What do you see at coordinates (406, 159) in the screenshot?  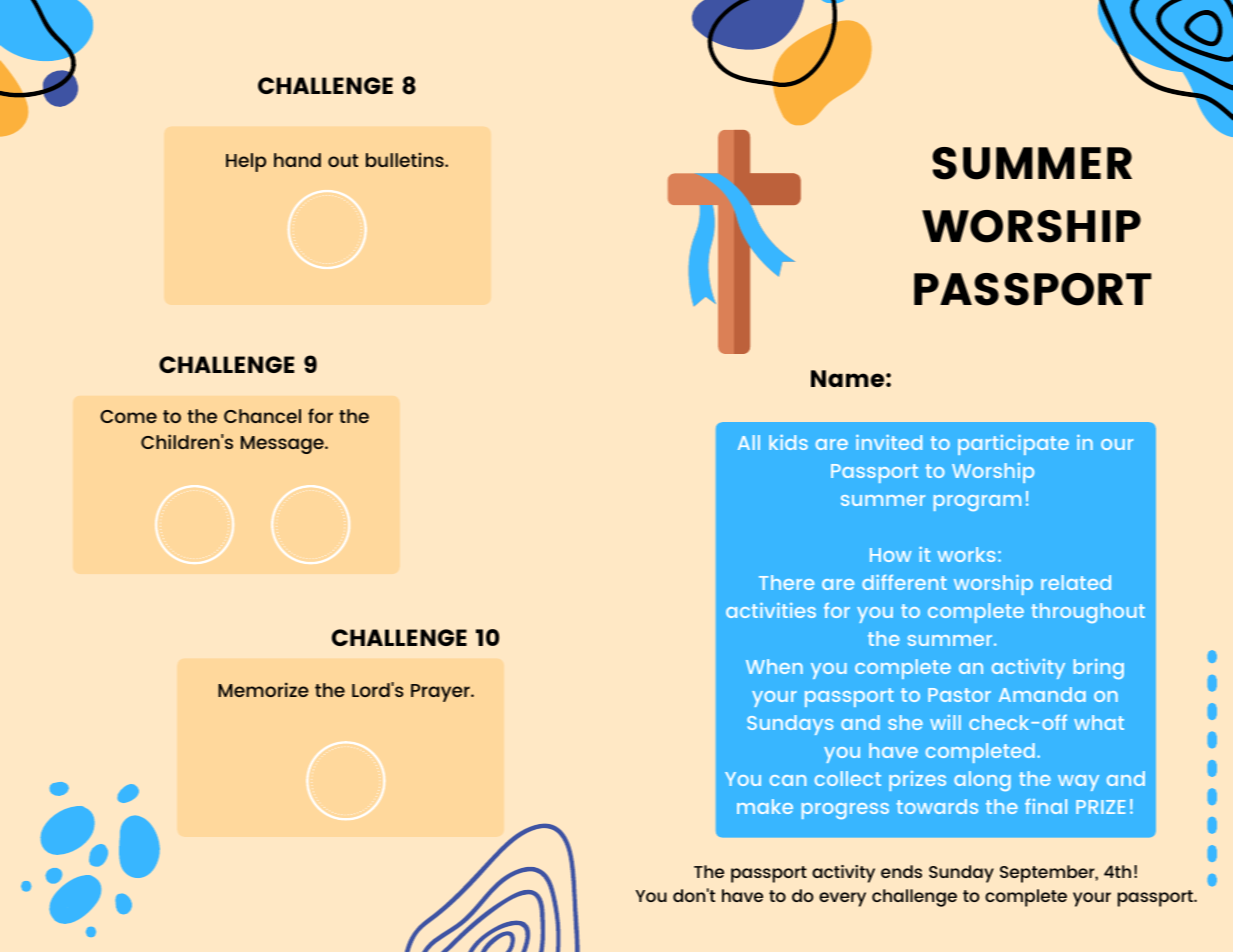 I see `bulletins` at bounding box center [406, 159].
